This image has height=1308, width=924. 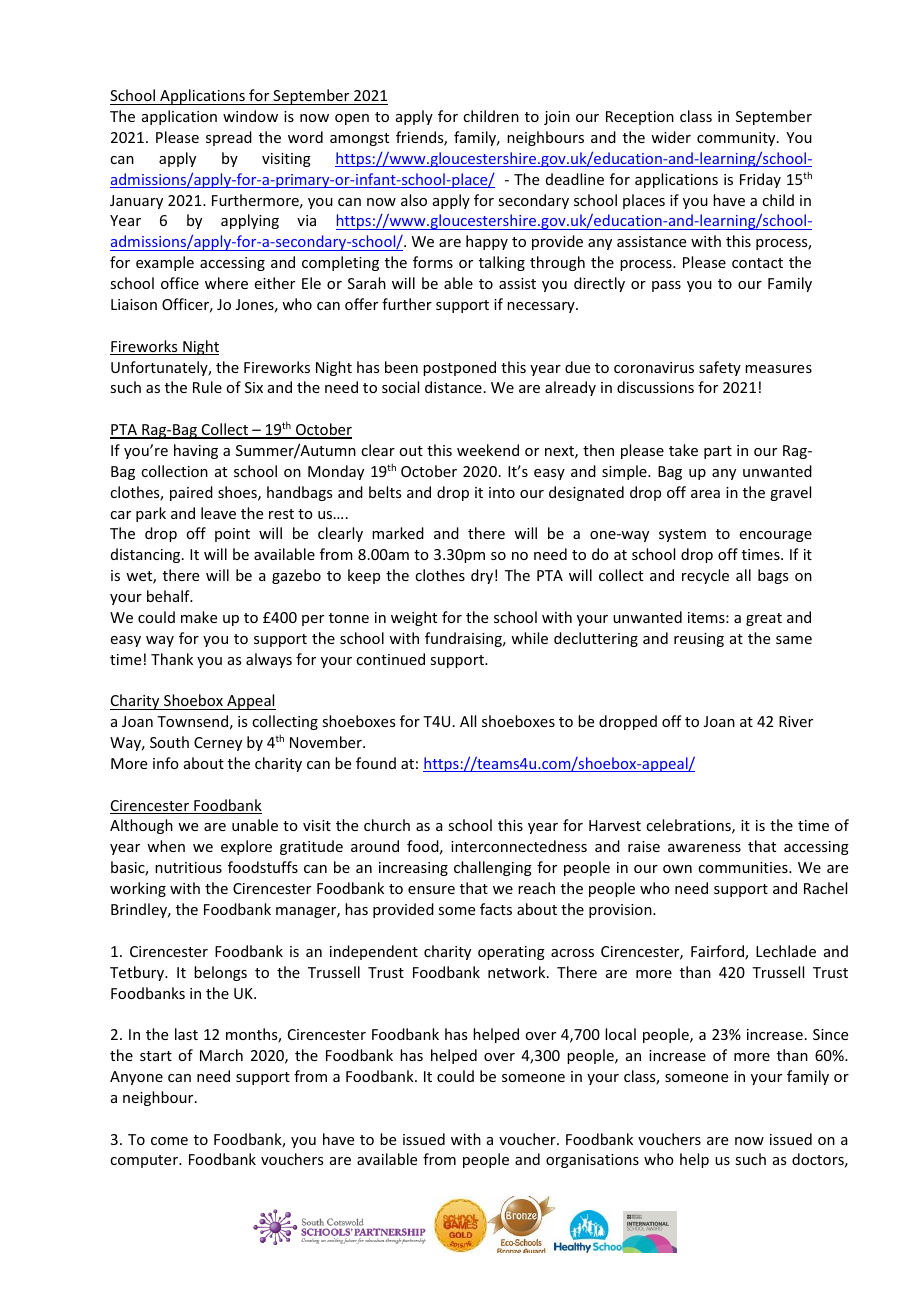 I want to click on community, so click(x=737, y=139).
